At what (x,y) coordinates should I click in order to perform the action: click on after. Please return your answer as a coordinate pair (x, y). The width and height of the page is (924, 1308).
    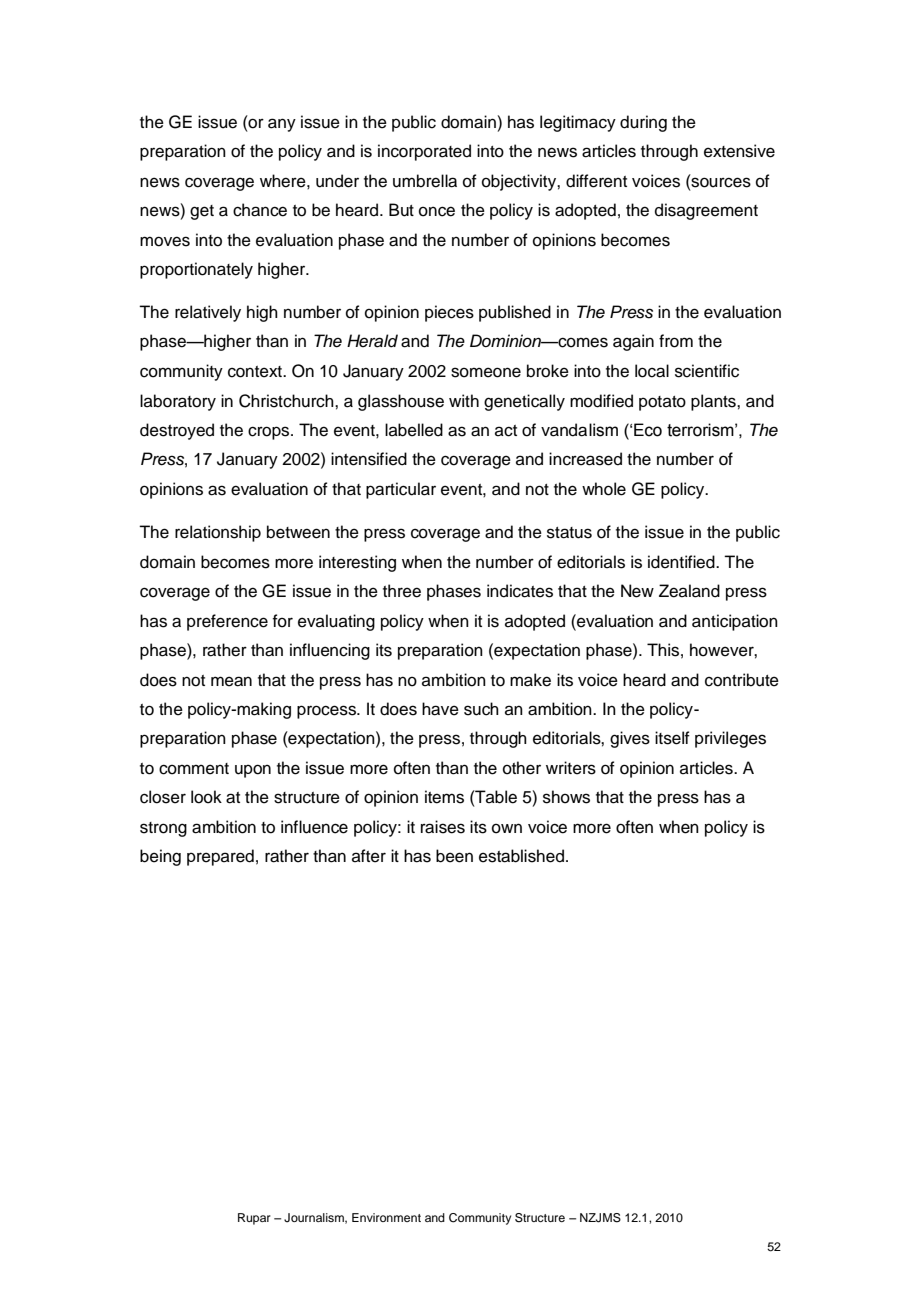
    Looking at the image, I should click on (369, 856).
